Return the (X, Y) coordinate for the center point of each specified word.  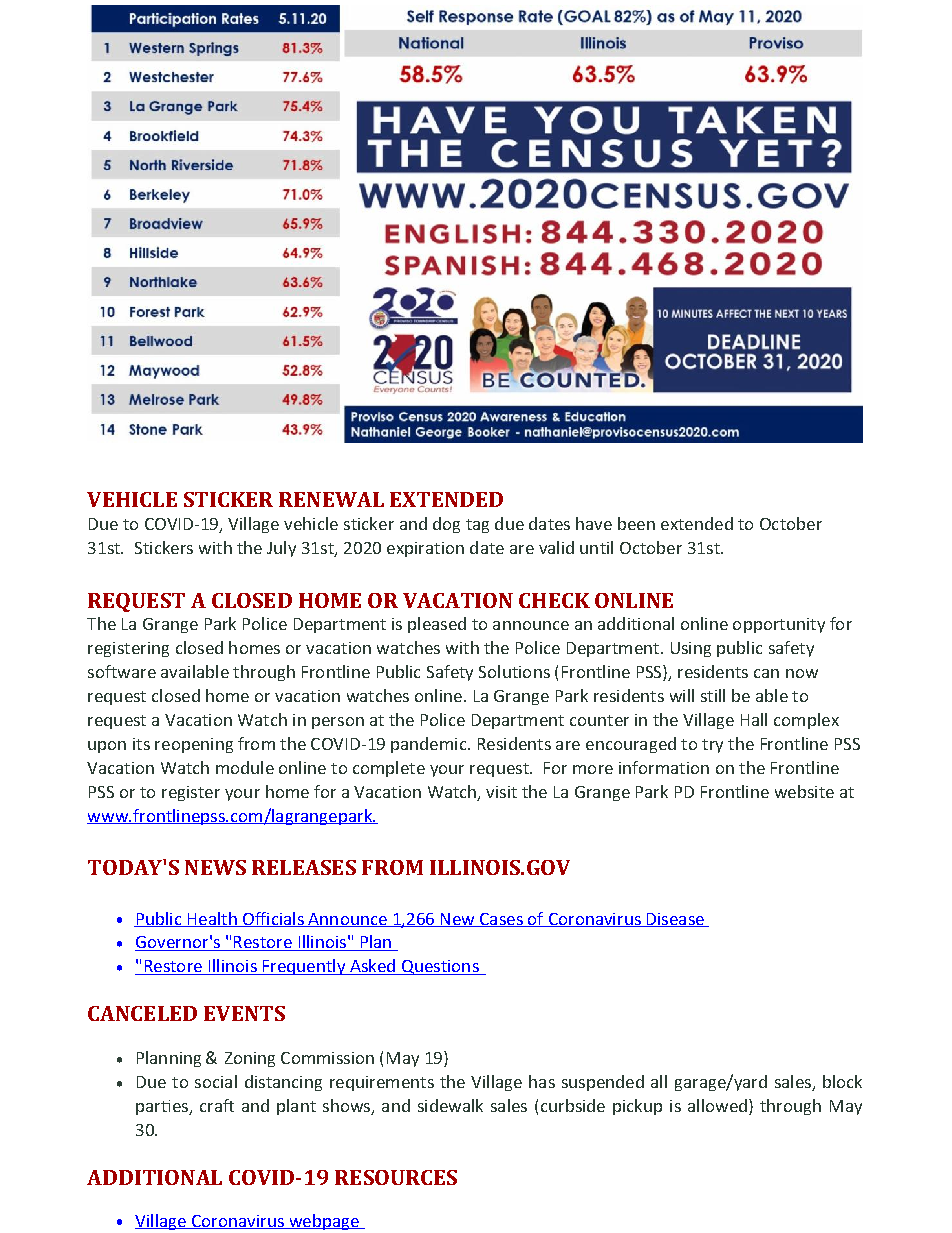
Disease (675, 920)
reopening (194, 745)
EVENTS (244, 1013)
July (281, 549)
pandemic (430, 745)
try (712, 746)
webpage (324, 1222)
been (636, 523)
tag (477, 526)
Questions (440, 967)
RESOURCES (396, 1177)
